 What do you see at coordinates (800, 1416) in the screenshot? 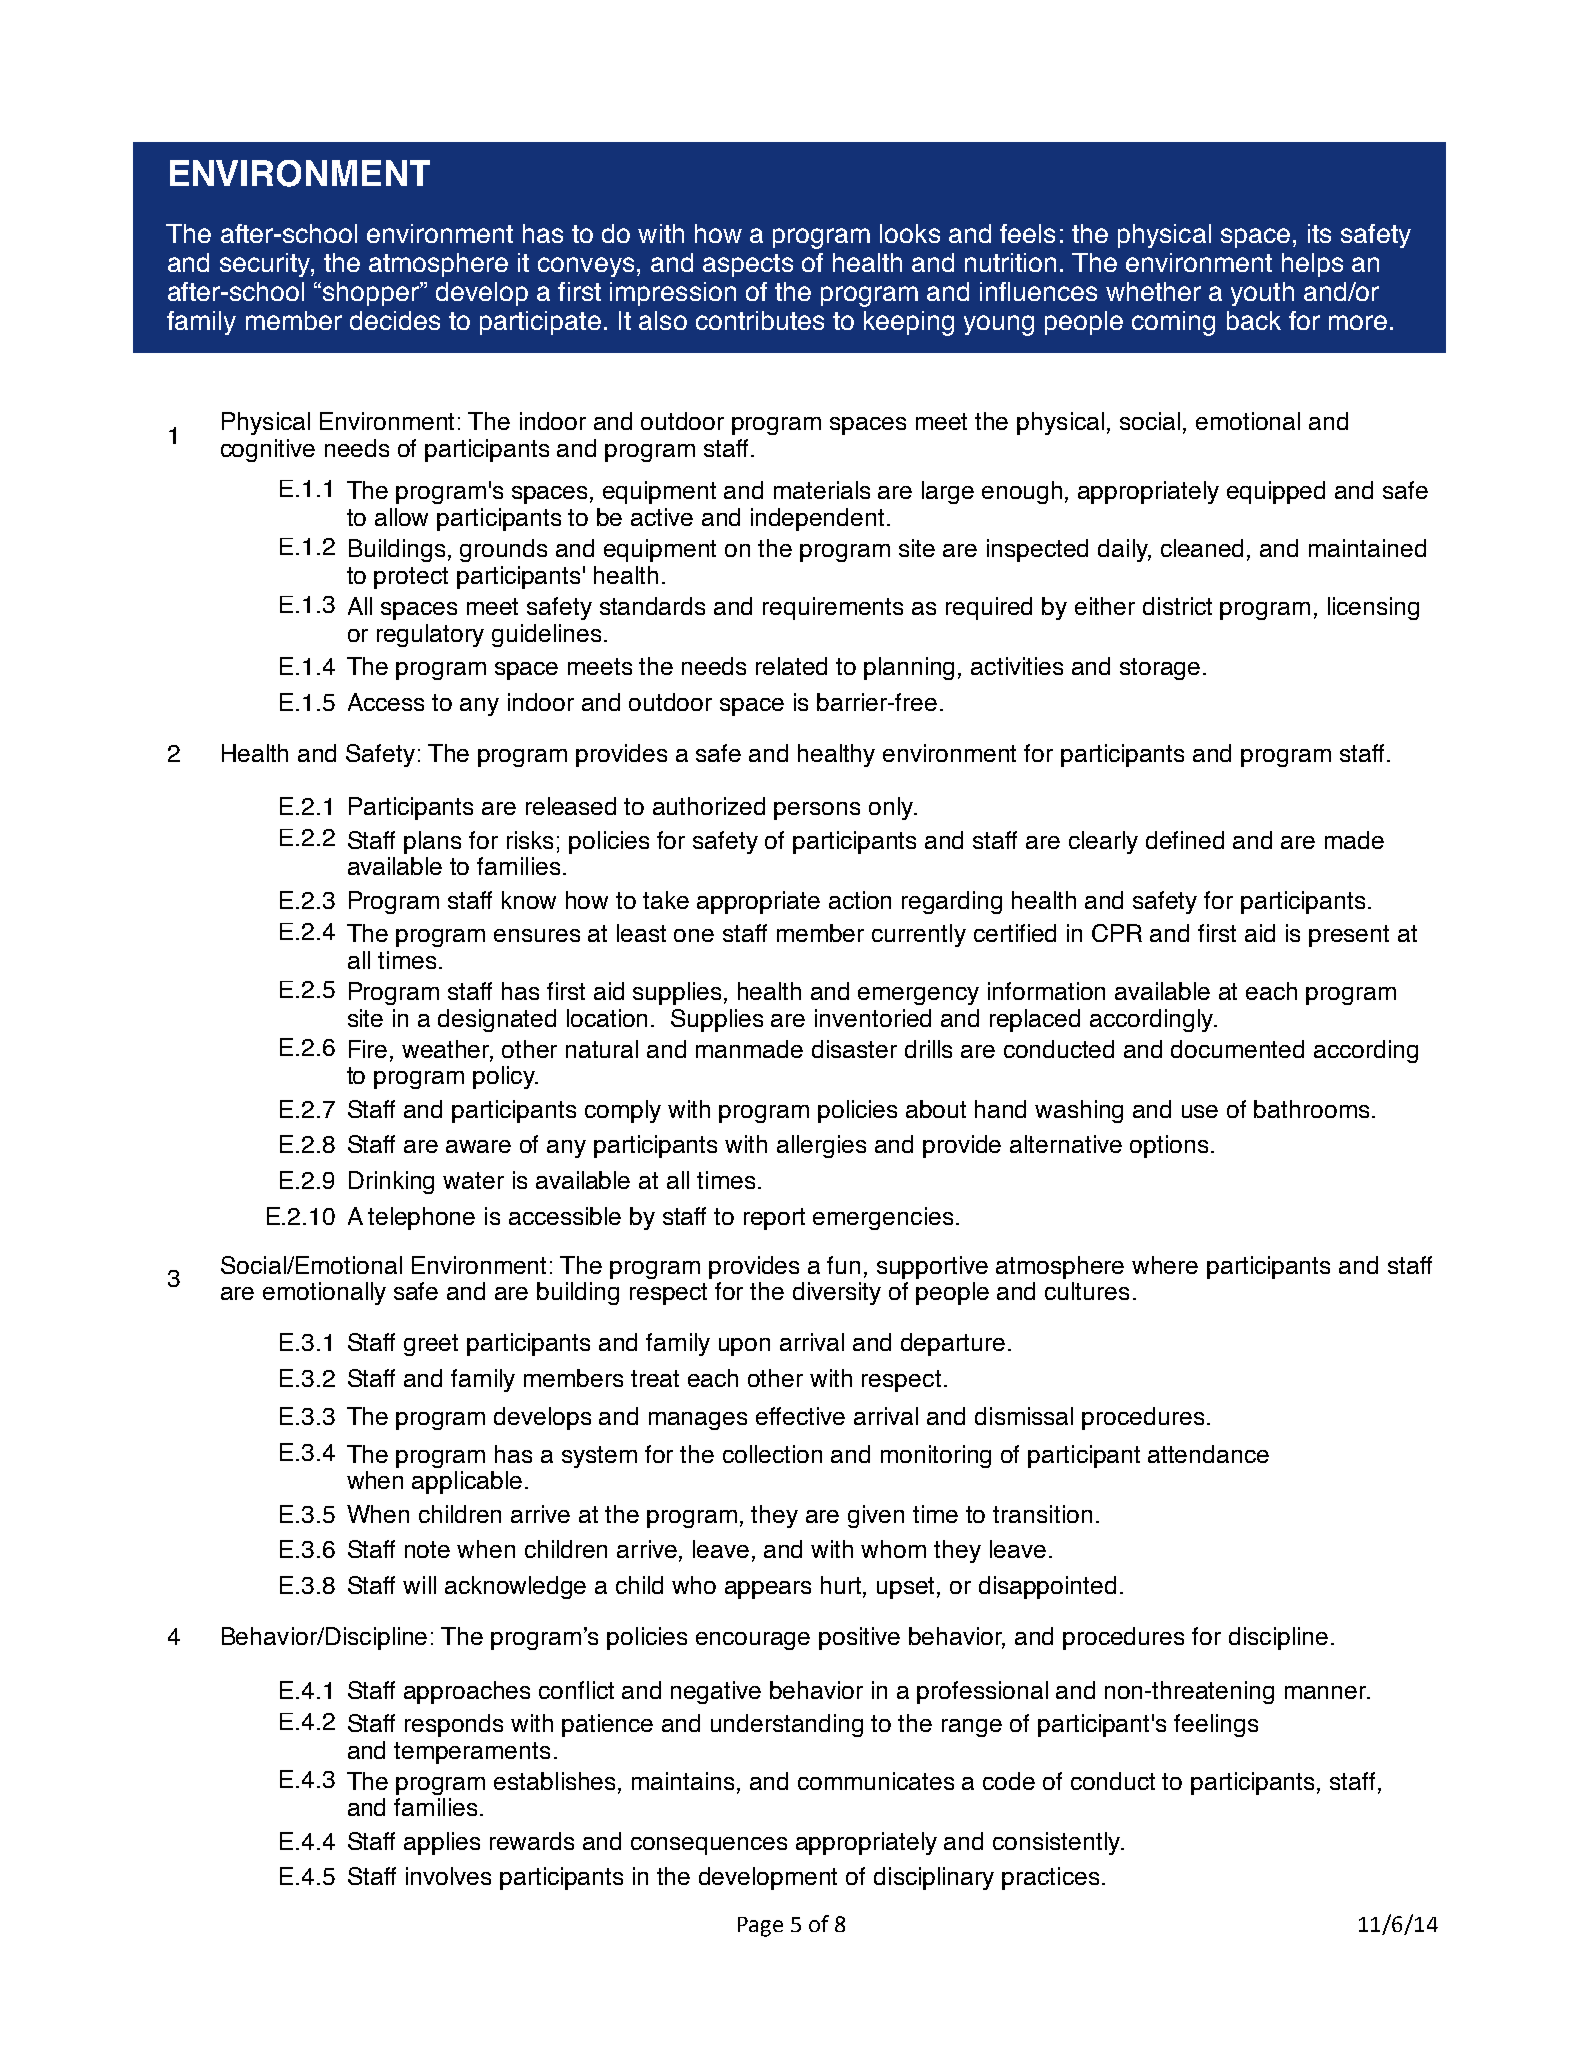
I see `effective` at bounding box center [800, 1416].
